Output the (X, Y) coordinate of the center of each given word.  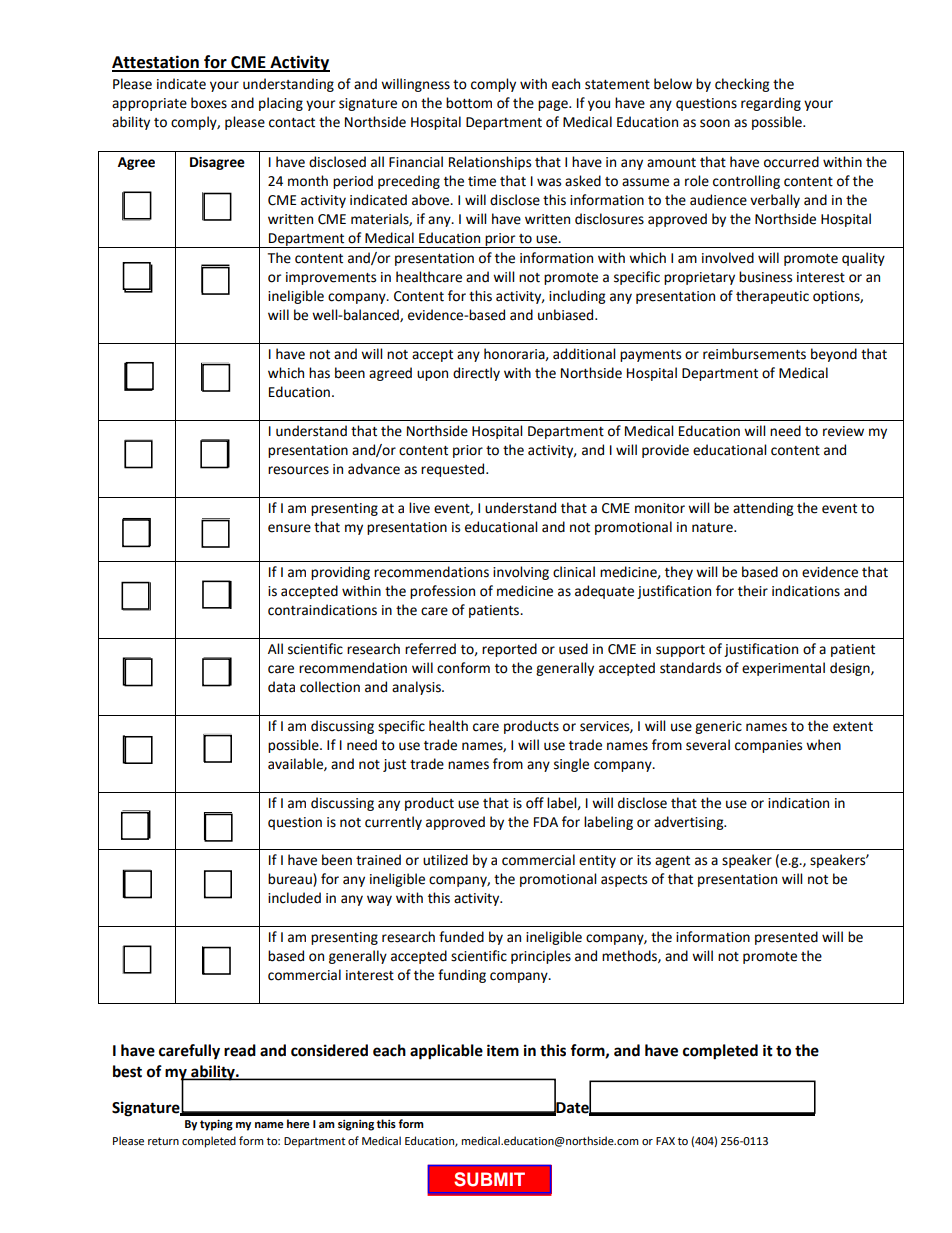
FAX (665, 1141)
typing (216, 1125)
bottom (469, 103)
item (503, 1050)
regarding (771, 104)
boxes (209, 103)
